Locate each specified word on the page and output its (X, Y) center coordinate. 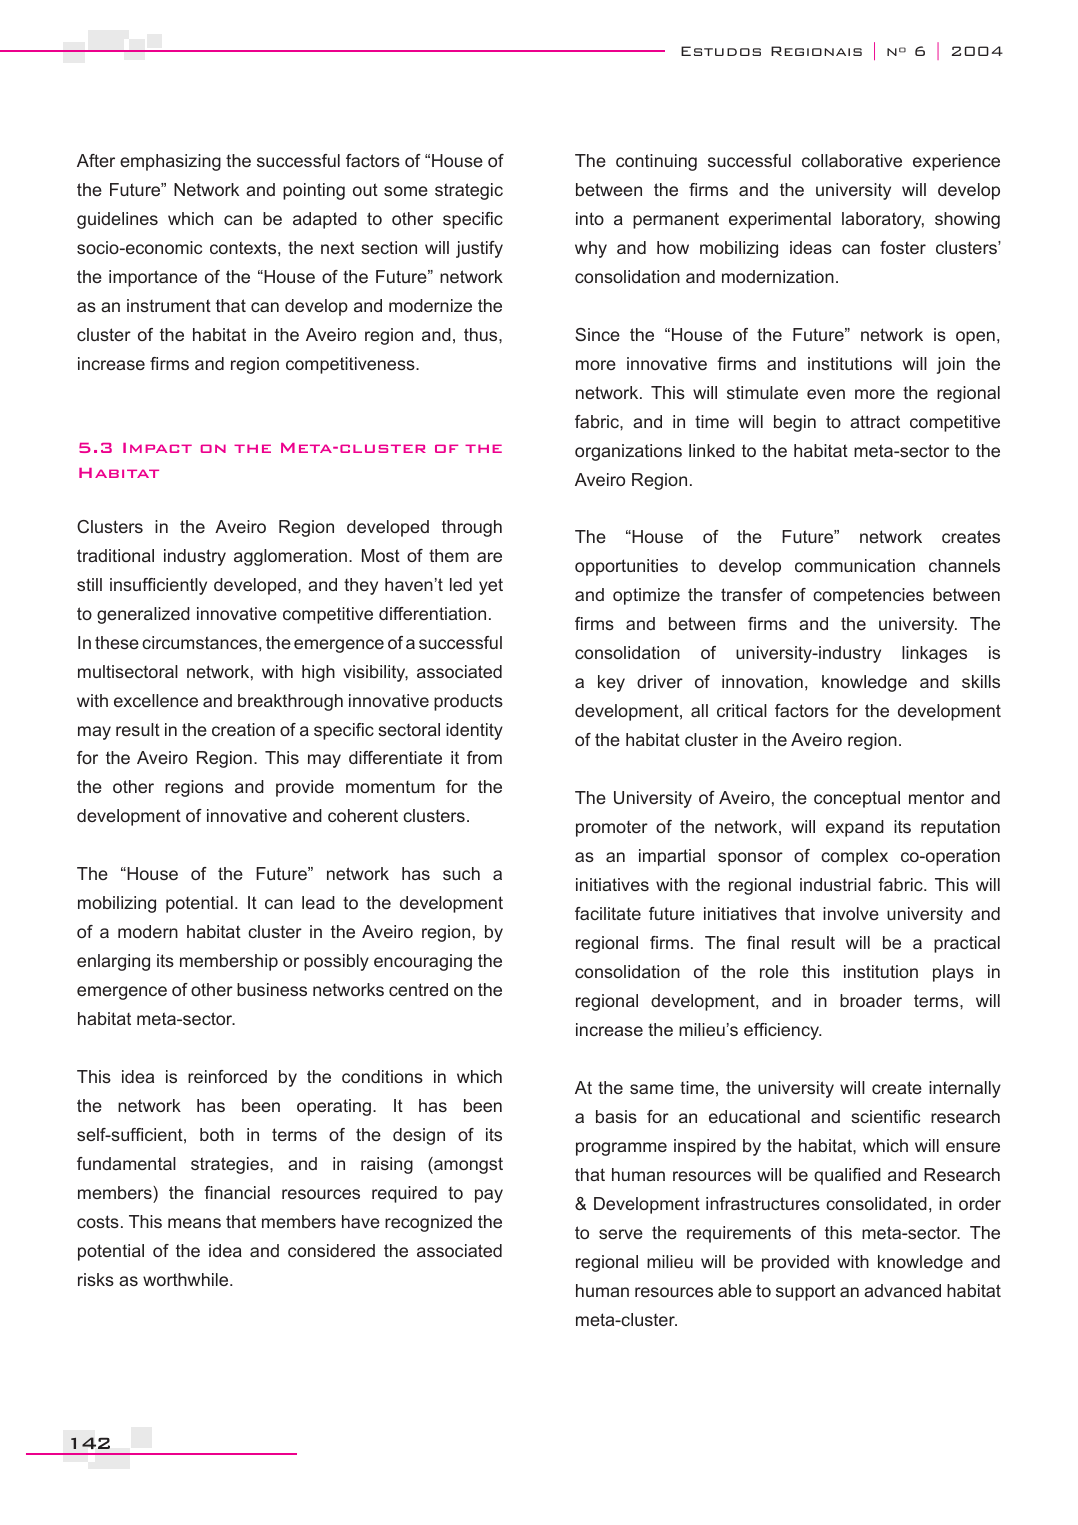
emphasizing (170, 162)
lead (318, 902)
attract (875, 421)
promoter (612, 829)
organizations (628, 452)
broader (871, 1000)
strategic (469, 191)
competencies (868, 596)
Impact (157, 448)
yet (491, 586)
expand (855, 828)
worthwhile (187, 1279)
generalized (143, 615)
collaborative (852, 160)
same (652, 1089)
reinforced (227, 1076)
